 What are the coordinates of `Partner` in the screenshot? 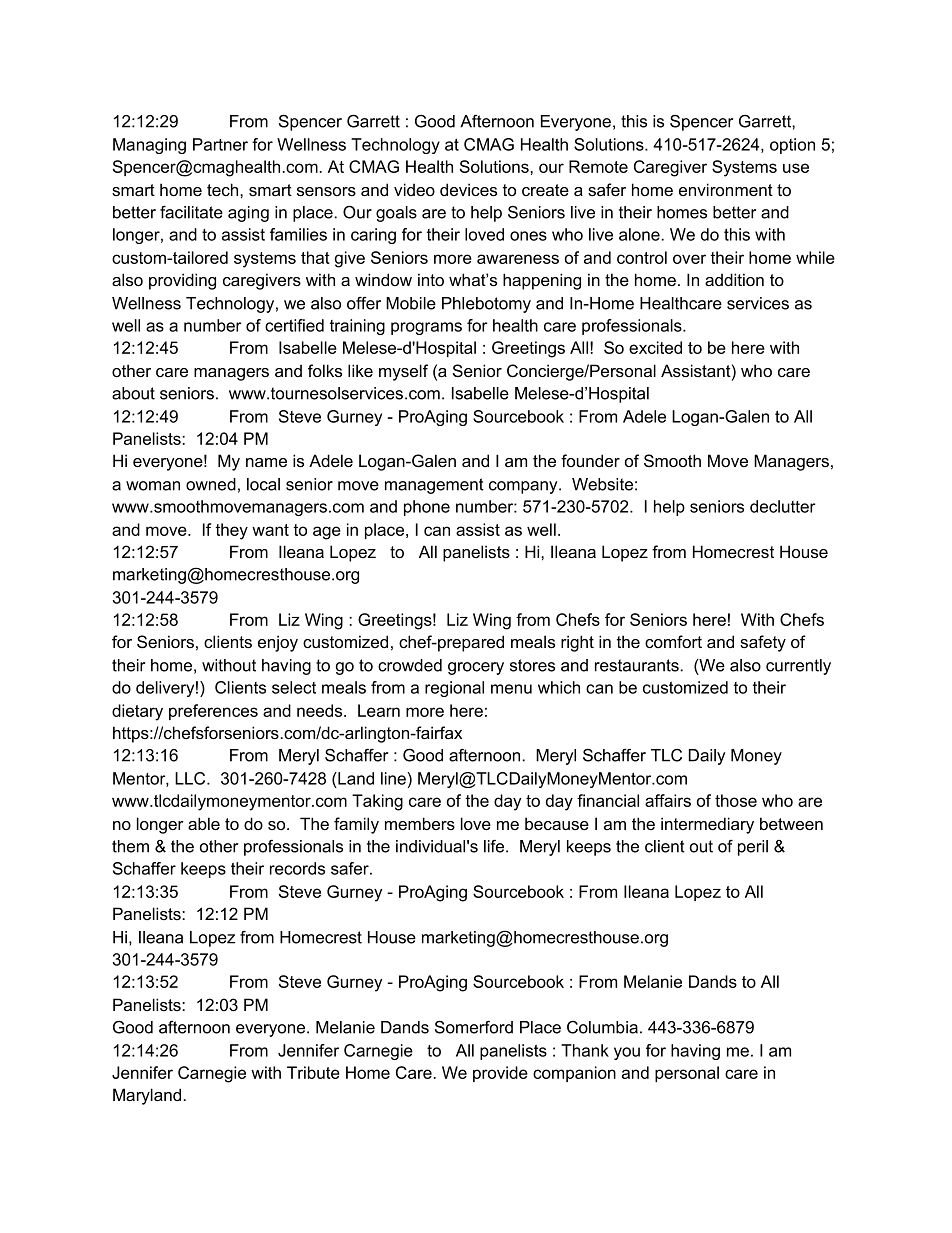 It's located at (220, 144).
